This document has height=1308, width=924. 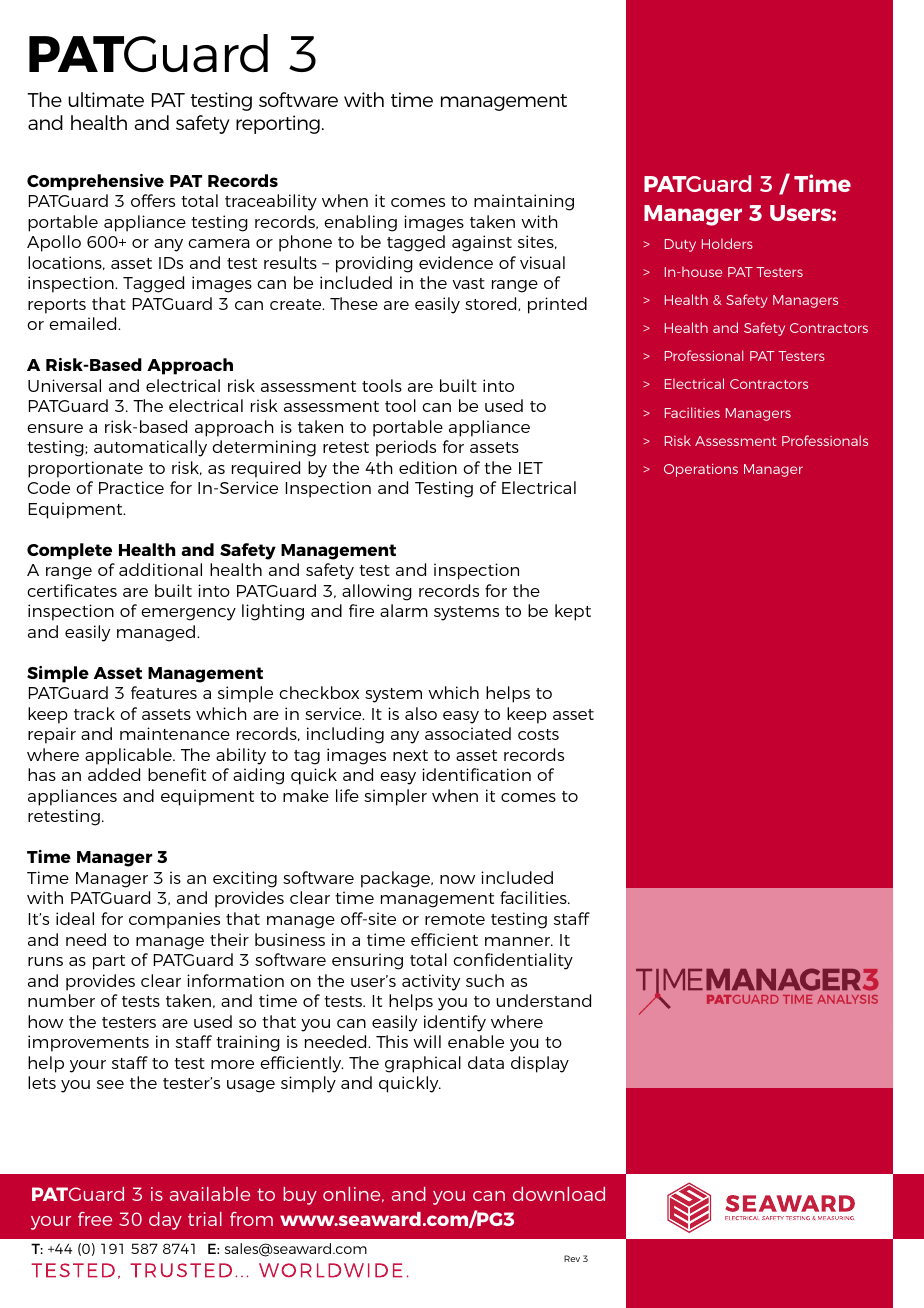 What do you see at coordinates (544, 1000) in the document?
I see `understand` at bounding box center [544, 1000].
